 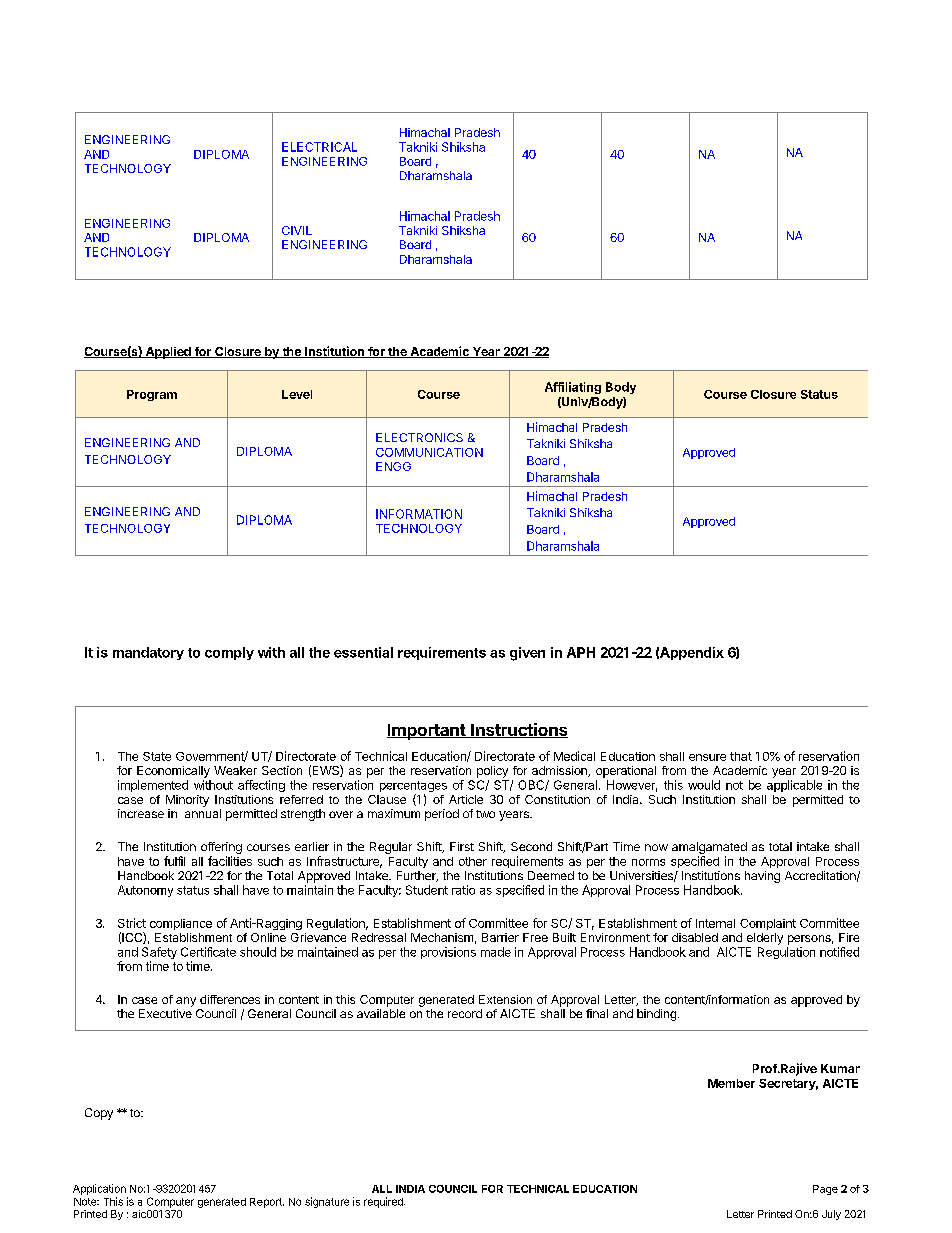 I want to click on elderly, so click(x=765, y=939).
